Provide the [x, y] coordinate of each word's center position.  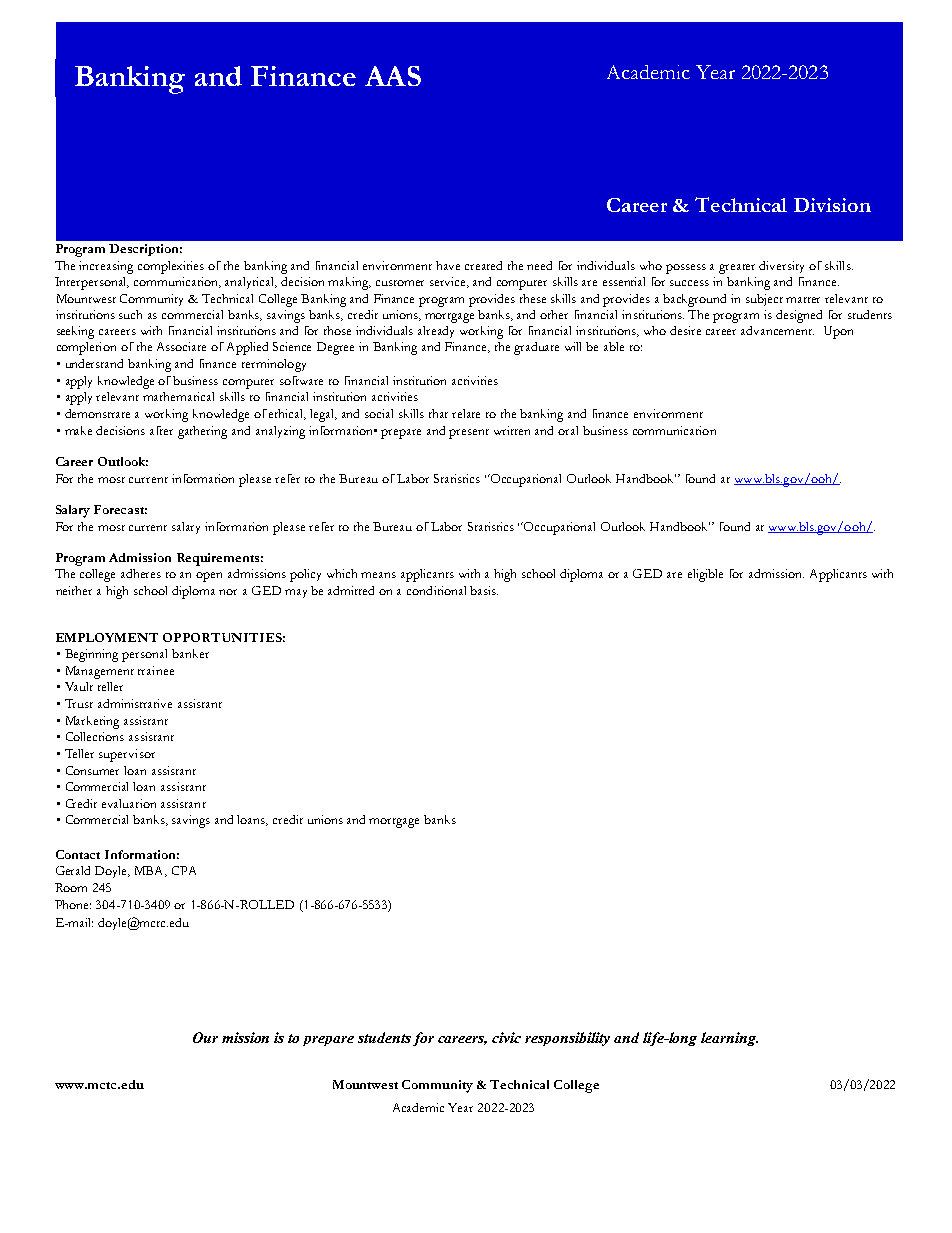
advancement [777, 330]
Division [832, 205]
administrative [135, 703]
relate [466, 413]
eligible [705, 575]
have [448, 265]
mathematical [178, 396]
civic [506, 1037]
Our [205, 1037]
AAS [393, 76]
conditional [436, 590]
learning [729, 1039]
